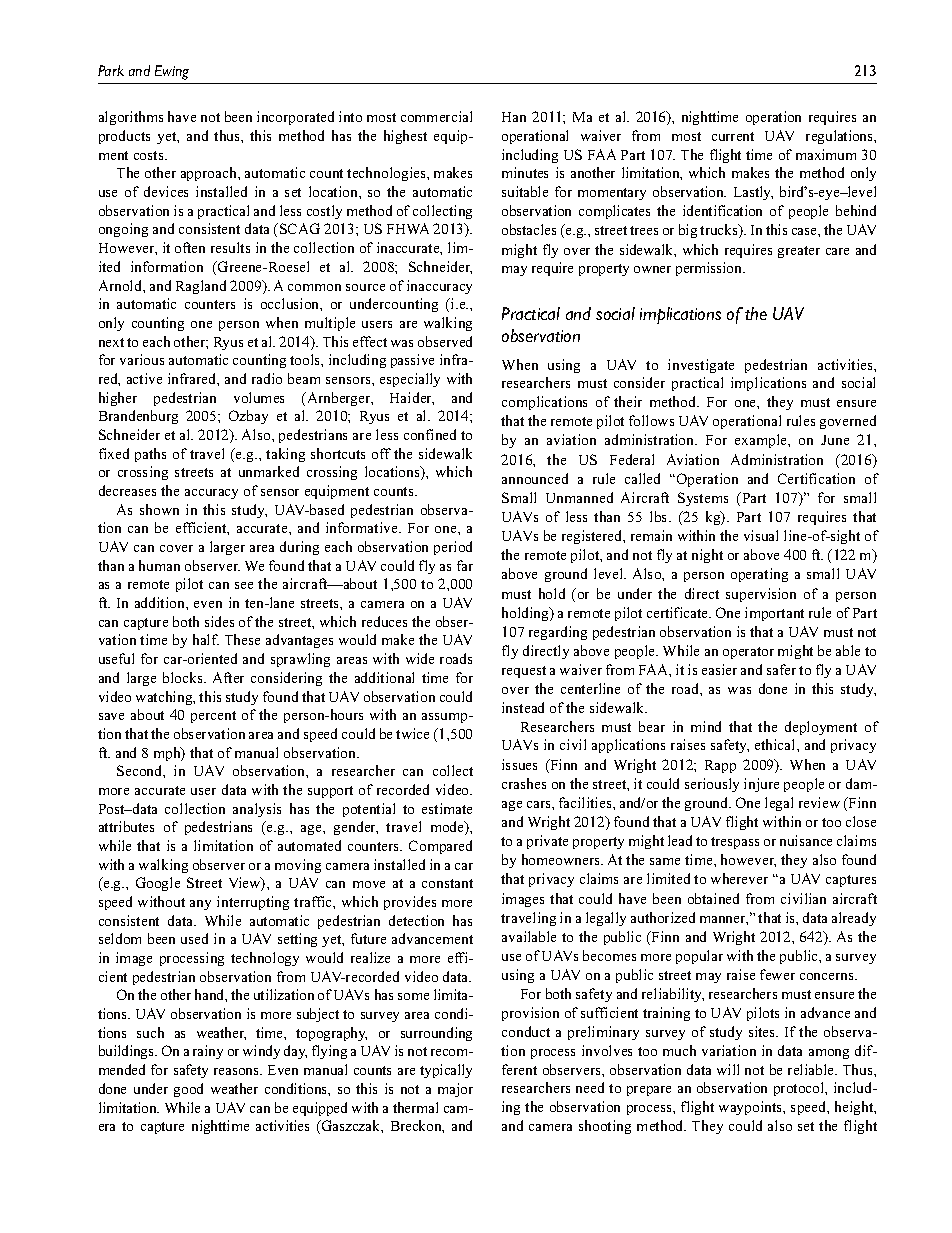 This screenshot has height=1233, width=952. Describe the element at coordinates (799, 252) in the screenshot. I see `greater` at that location.
